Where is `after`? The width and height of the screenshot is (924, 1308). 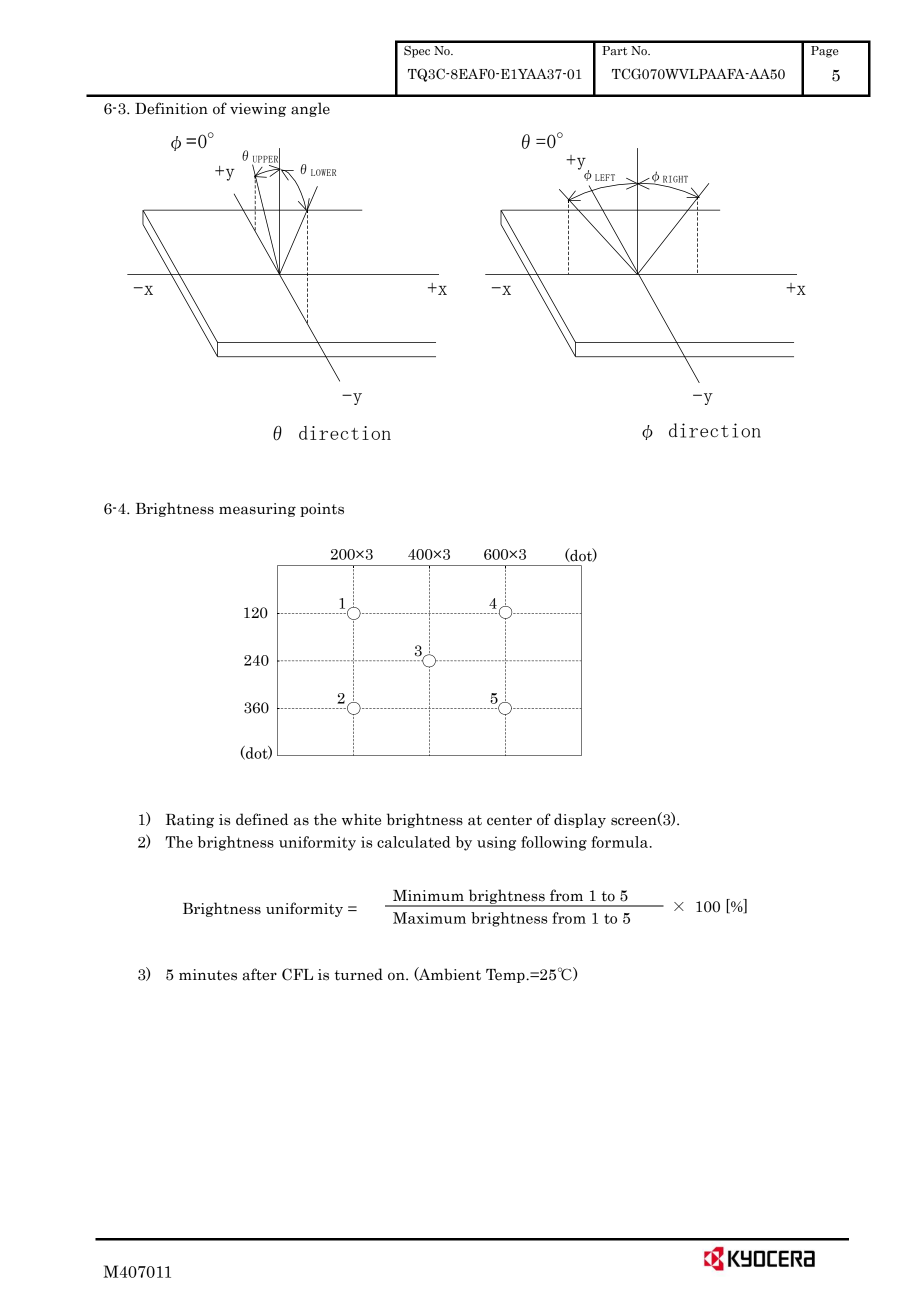 after is located at coordinates (259, 974).
